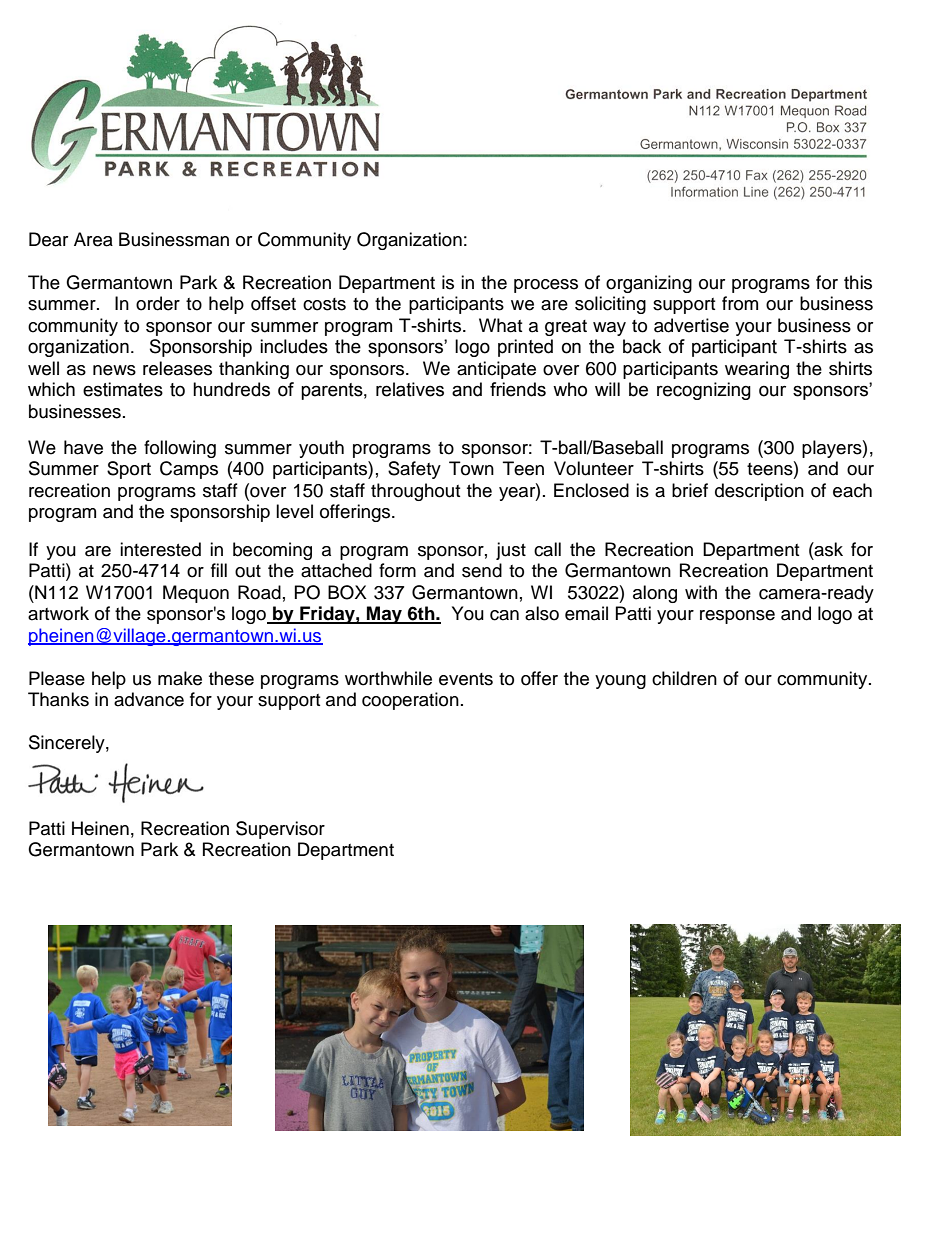  Describe the element at coordinates (511, 551) in the screenshot. I see `just` at that location.
